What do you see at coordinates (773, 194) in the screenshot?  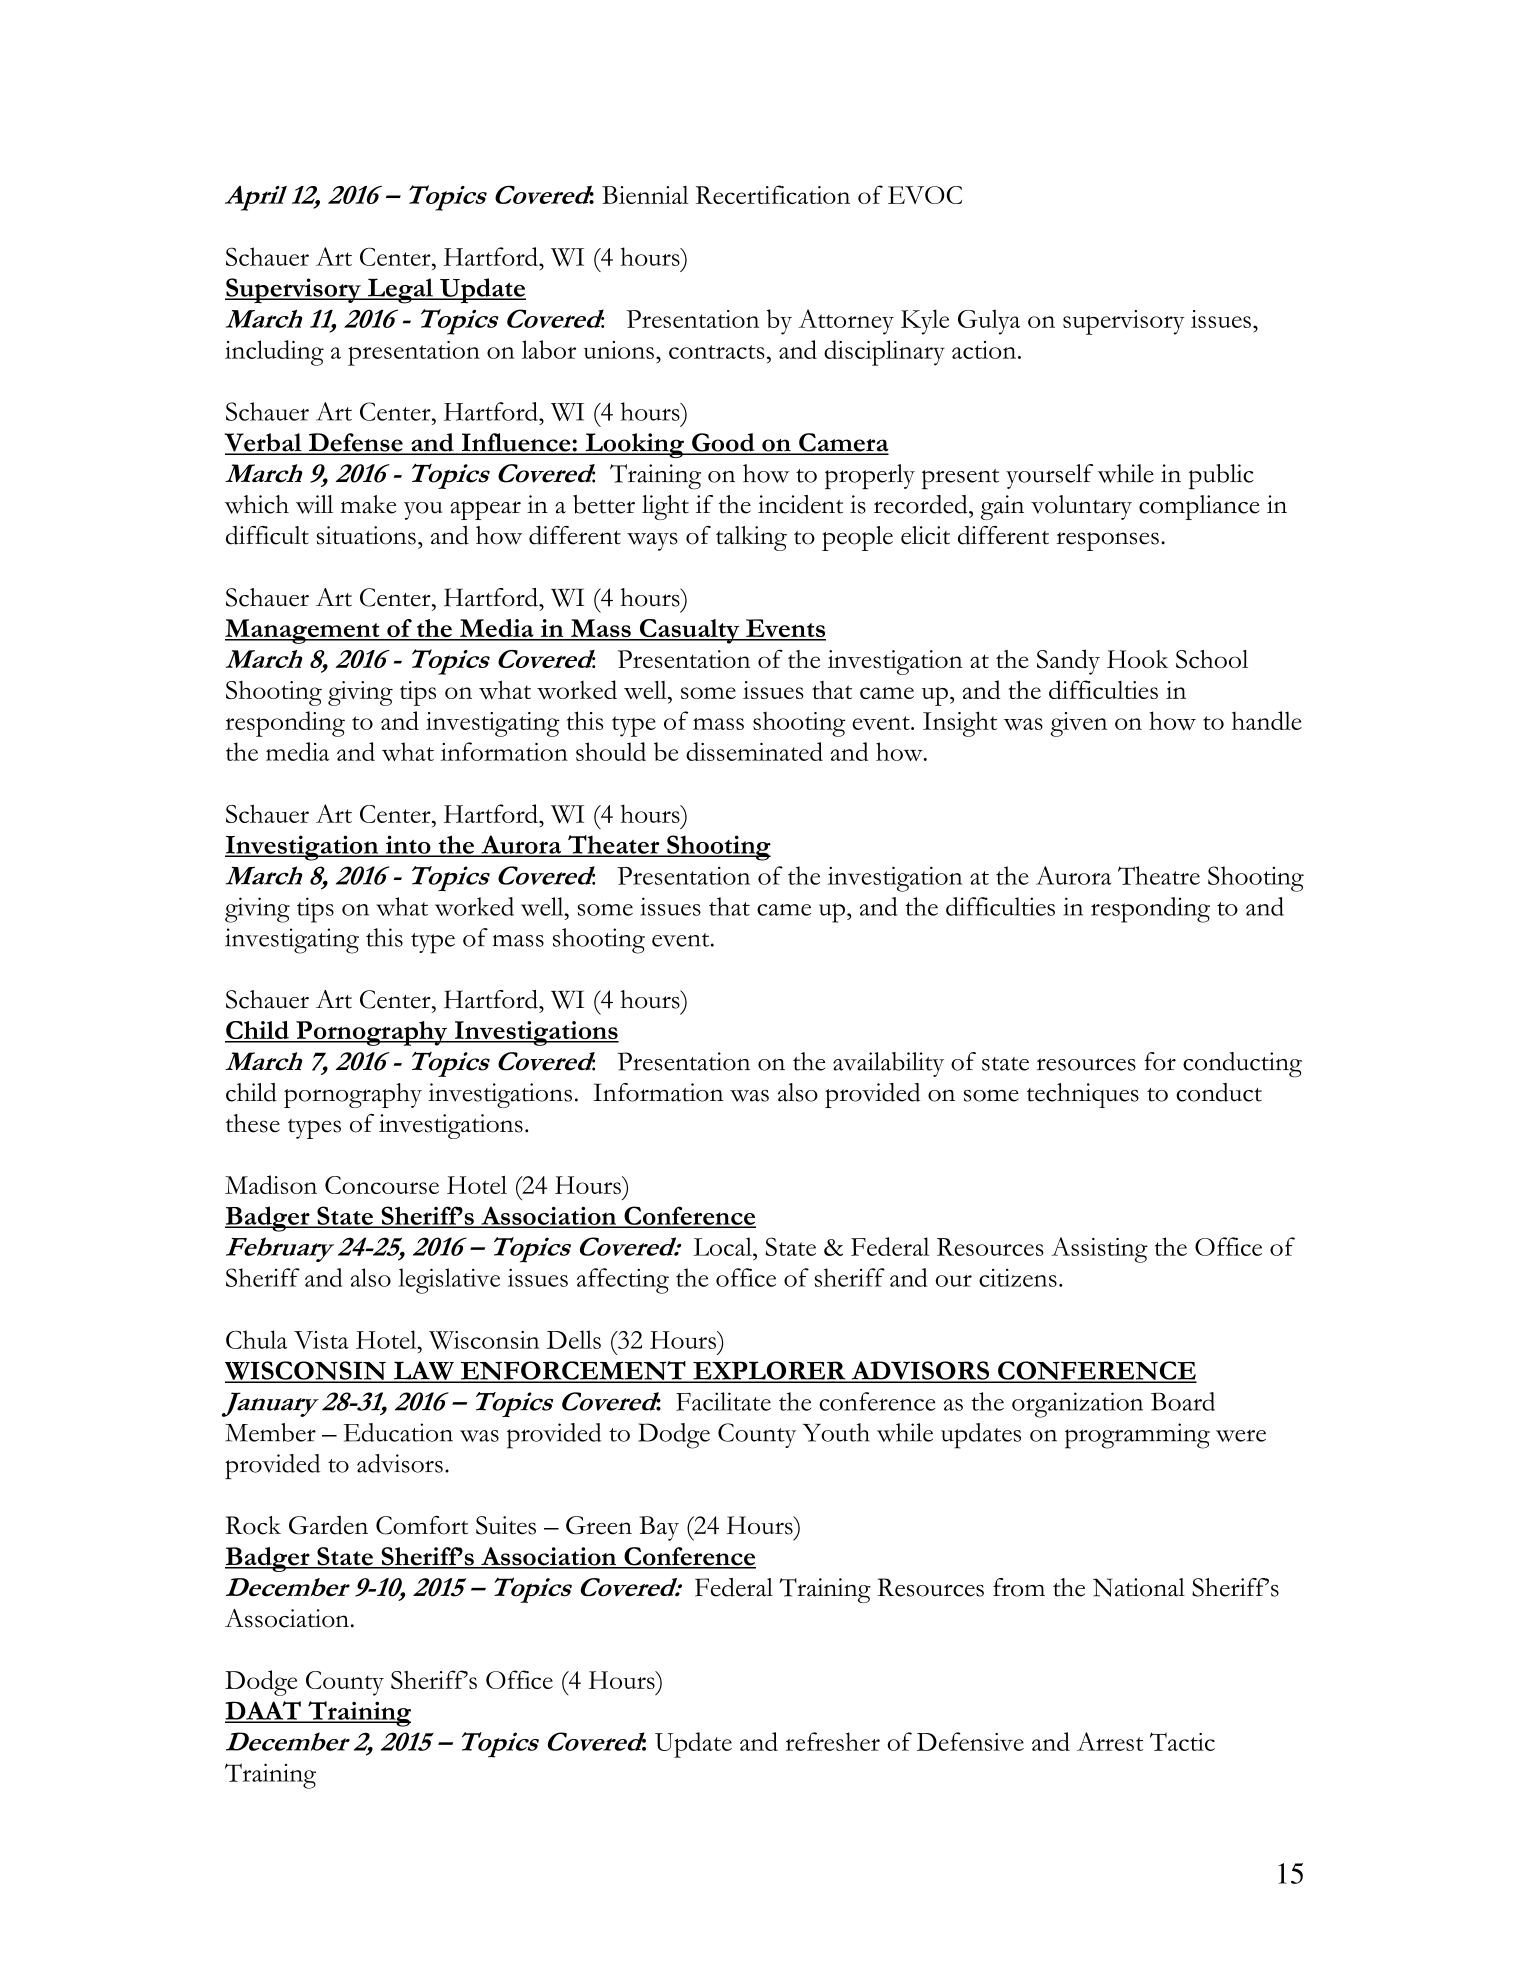 I see `Recertification` at bounding box center [773, 194].
